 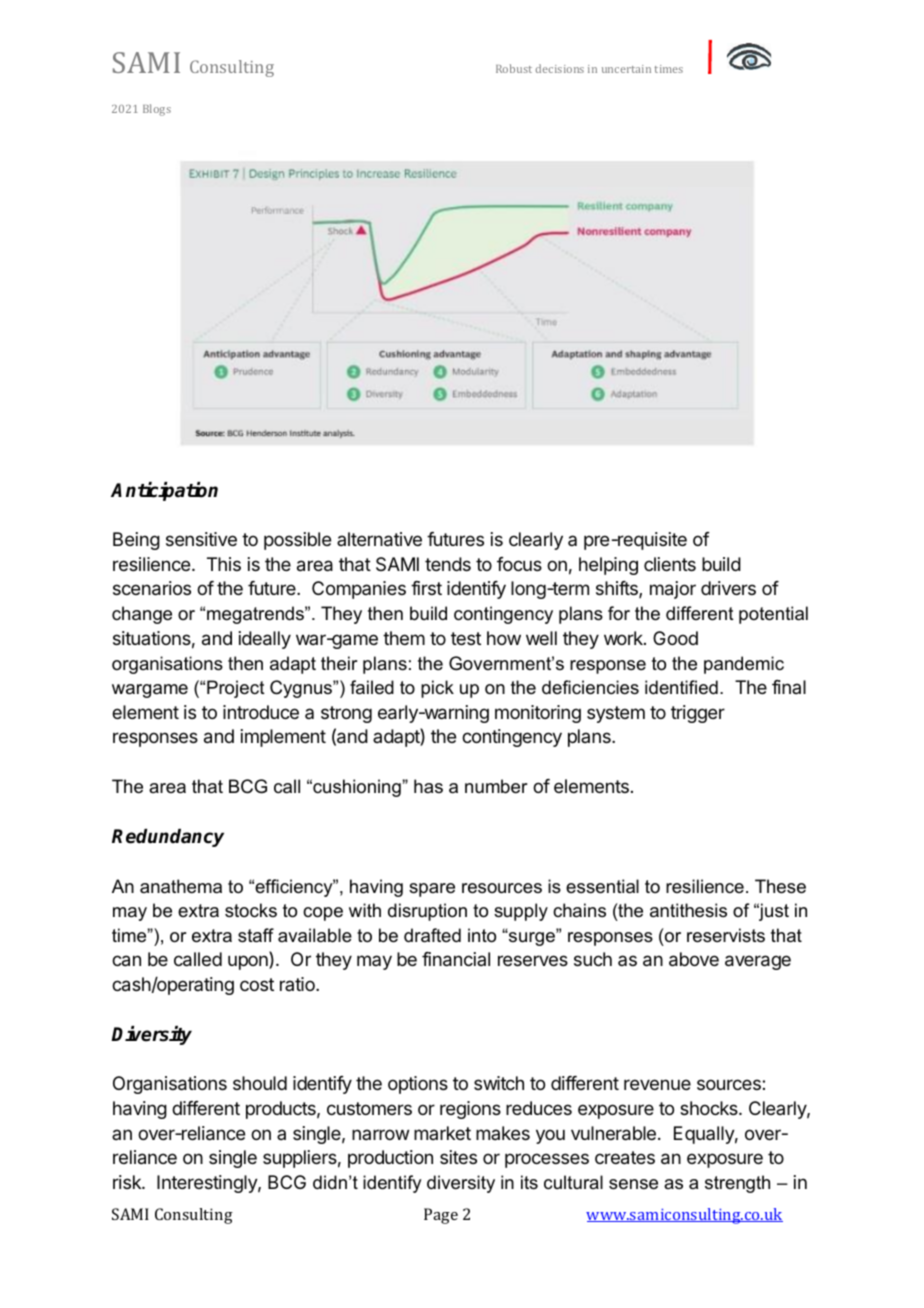 I want to click on Robust, so click(x=514, y=68).
